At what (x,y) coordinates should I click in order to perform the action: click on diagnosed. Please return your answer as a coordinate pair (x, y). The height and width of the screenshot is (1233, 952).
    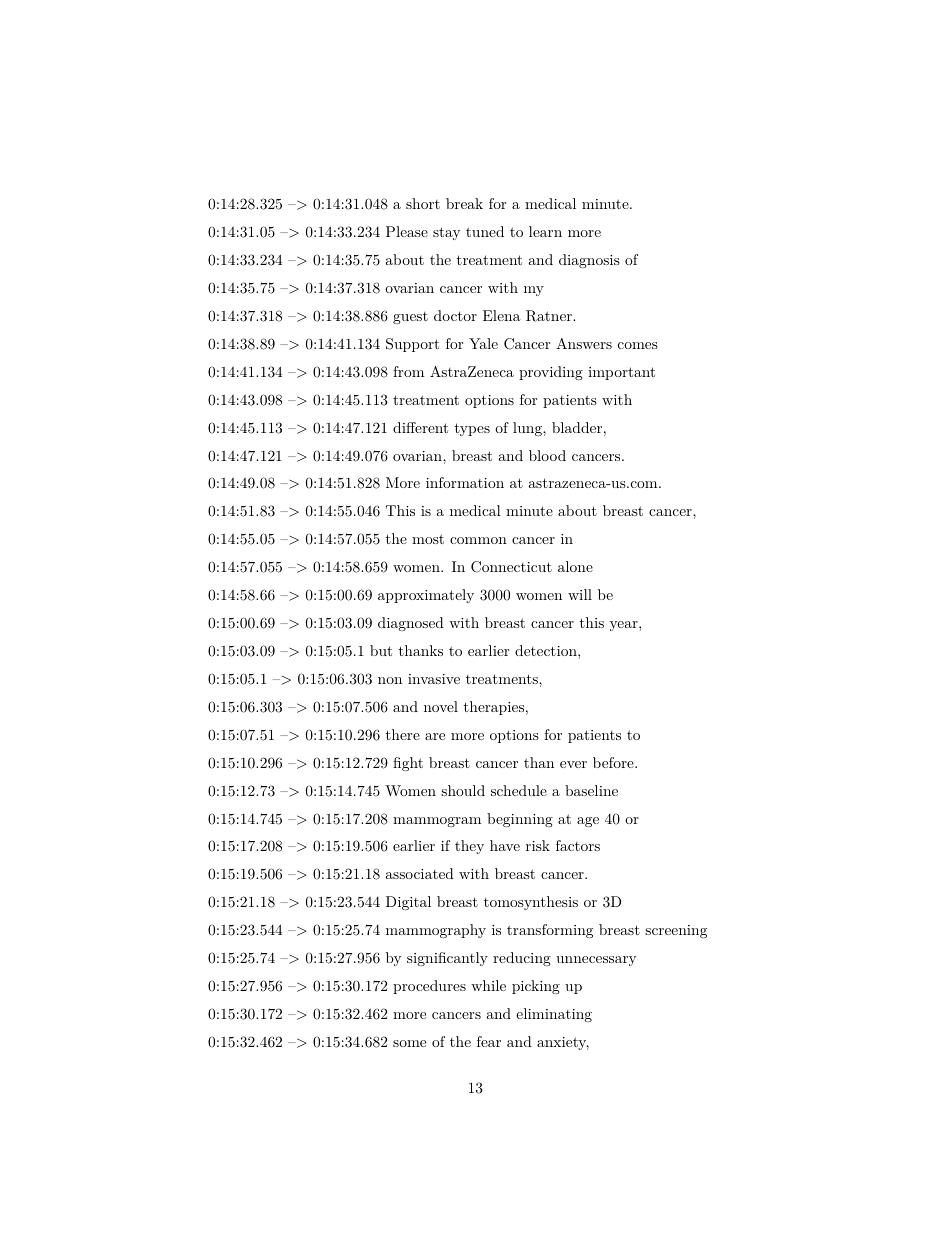
    Looking at the image, I should click on (411, 624).
